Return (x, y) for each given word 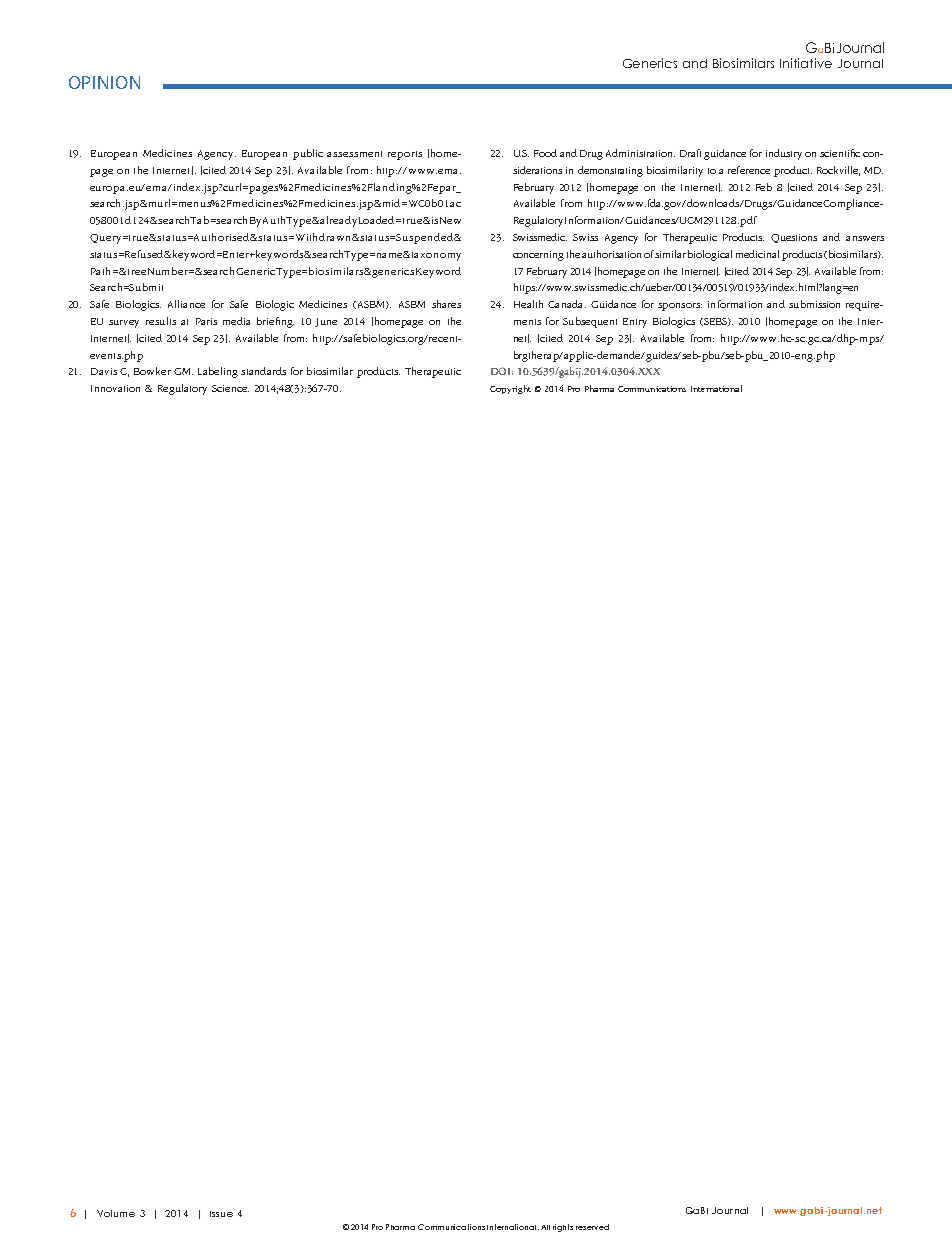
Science (230, 388)
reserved (592, 1227)
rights (563, 1228)
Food (545, 153)
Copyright (510, 389)
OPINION (104, 82)
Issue (221, 1214)
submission (814, 304)
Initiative (806, 63)
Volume (116, 1213)
